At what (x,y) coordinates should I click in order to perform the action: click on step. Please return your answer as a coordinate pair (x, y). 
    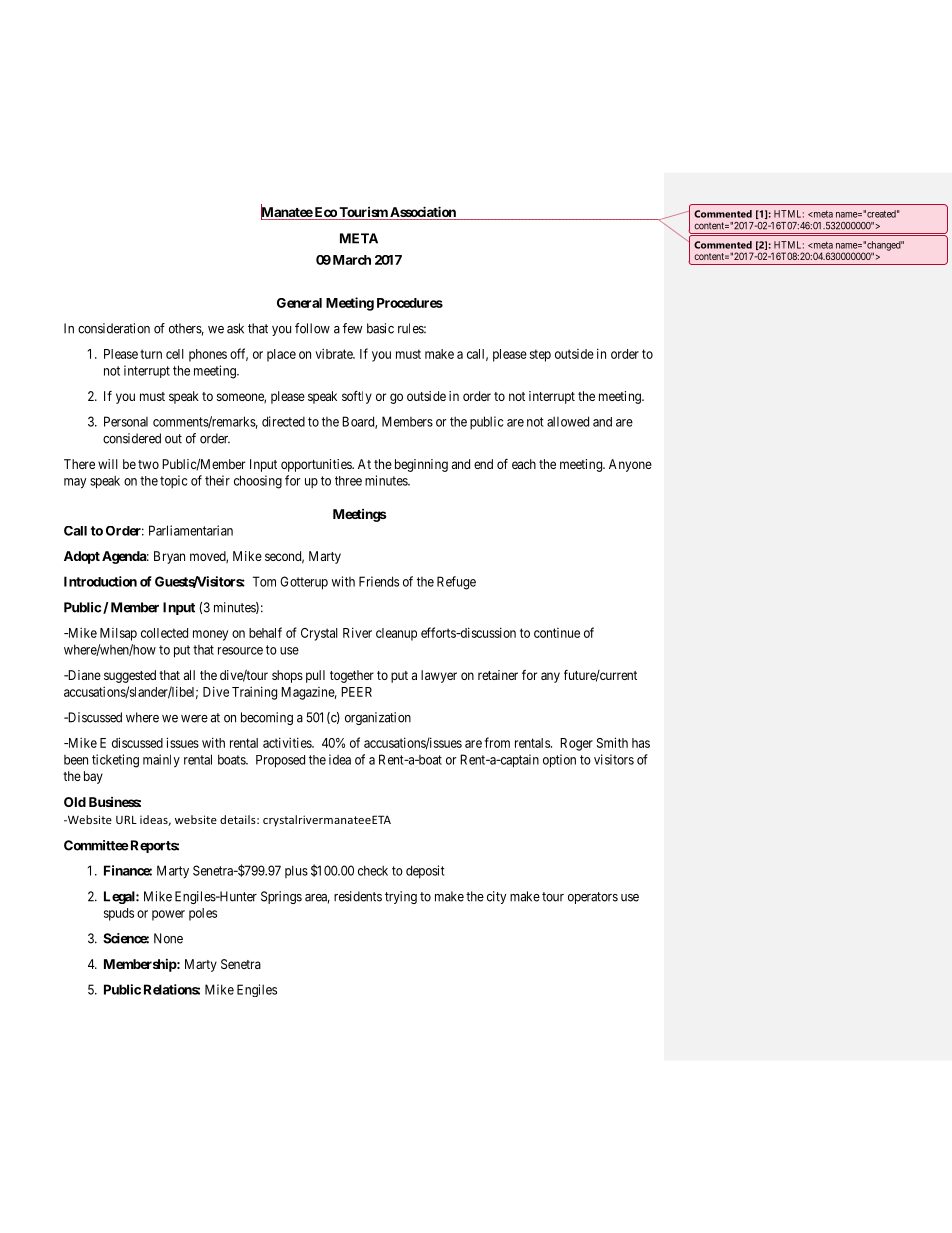
    Looking at the image, I should click on (540, 355).
